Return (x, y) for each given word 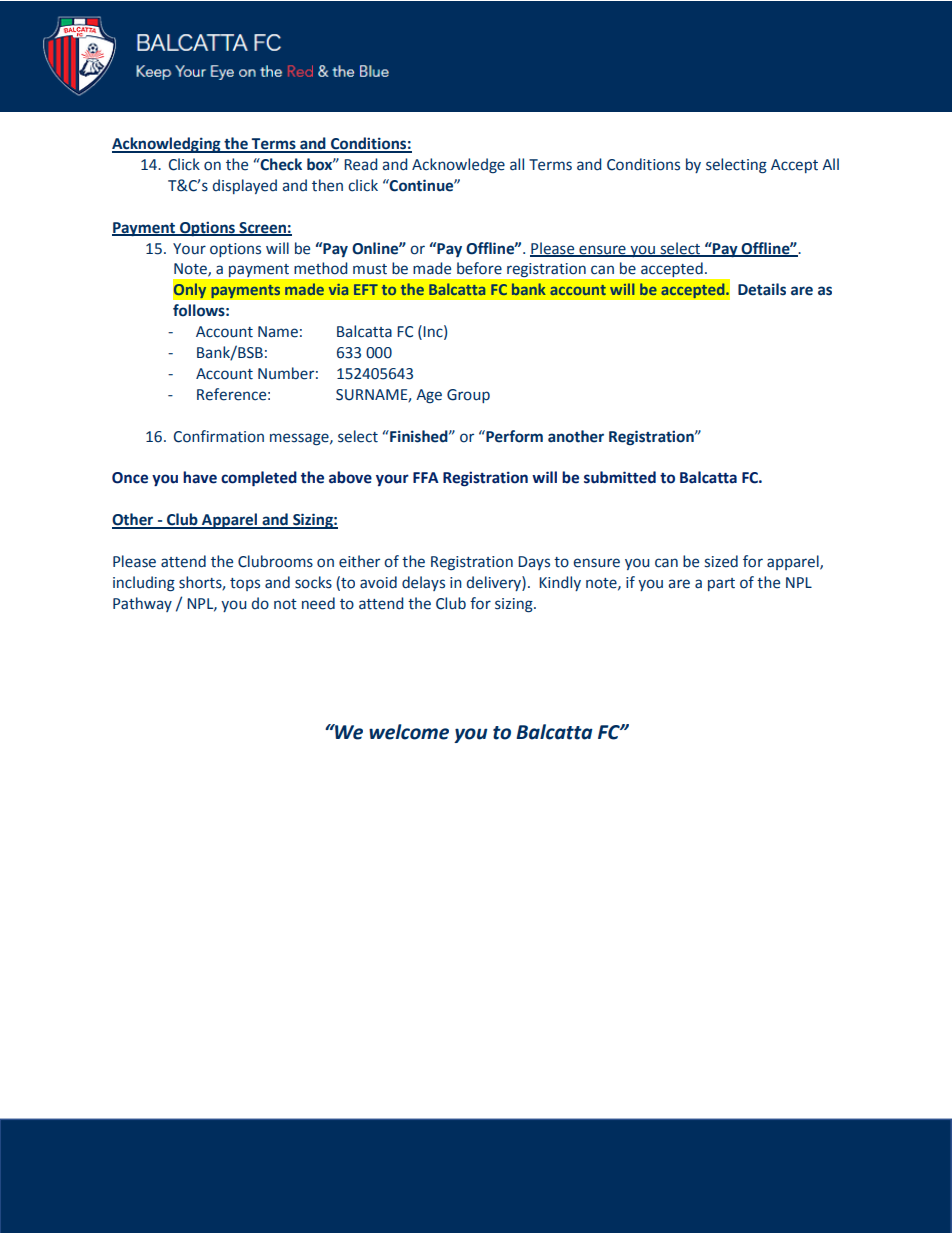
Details (762, 289)
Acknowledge (458, 165)
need (318, 603)
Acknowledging (167, 145)
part (721, 584)
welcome (409, 732)
